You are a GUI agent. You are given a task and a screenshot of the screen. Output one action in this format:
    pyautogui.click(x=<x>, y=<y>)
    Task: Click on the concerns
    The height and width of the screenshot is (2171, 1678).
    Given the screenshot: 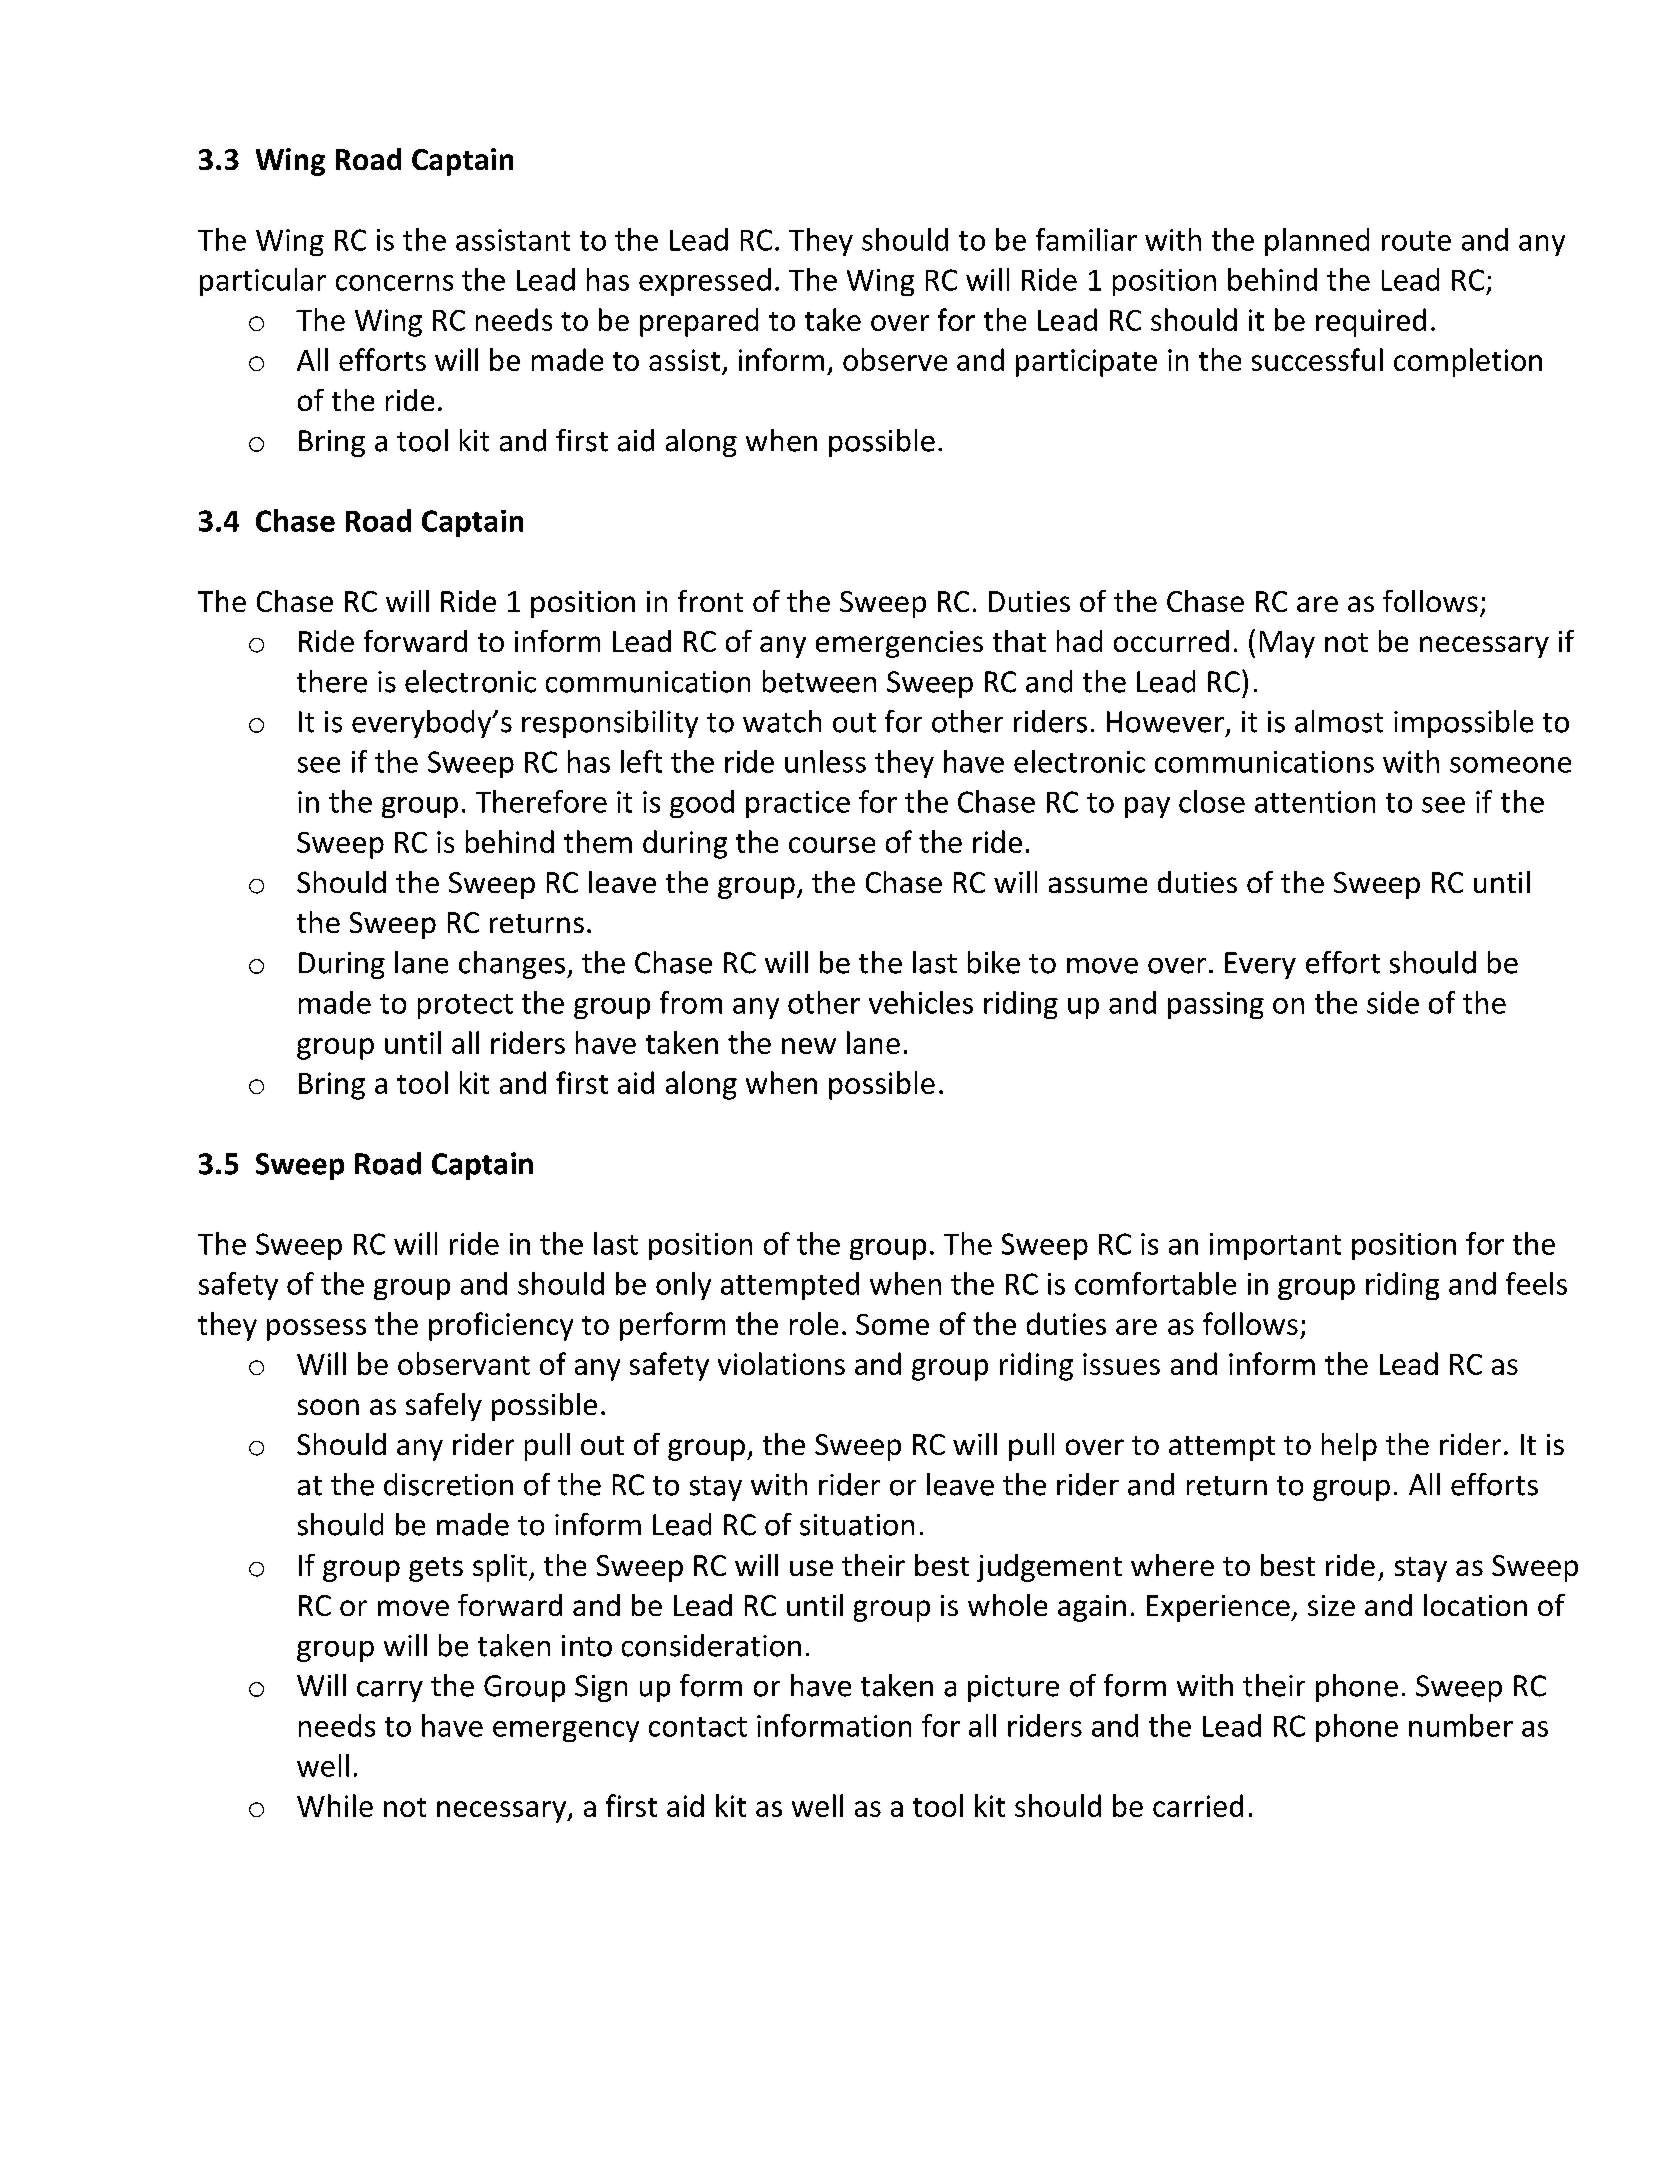 What is the action you would take?
    pyautogui.click(x=394, y=283)
